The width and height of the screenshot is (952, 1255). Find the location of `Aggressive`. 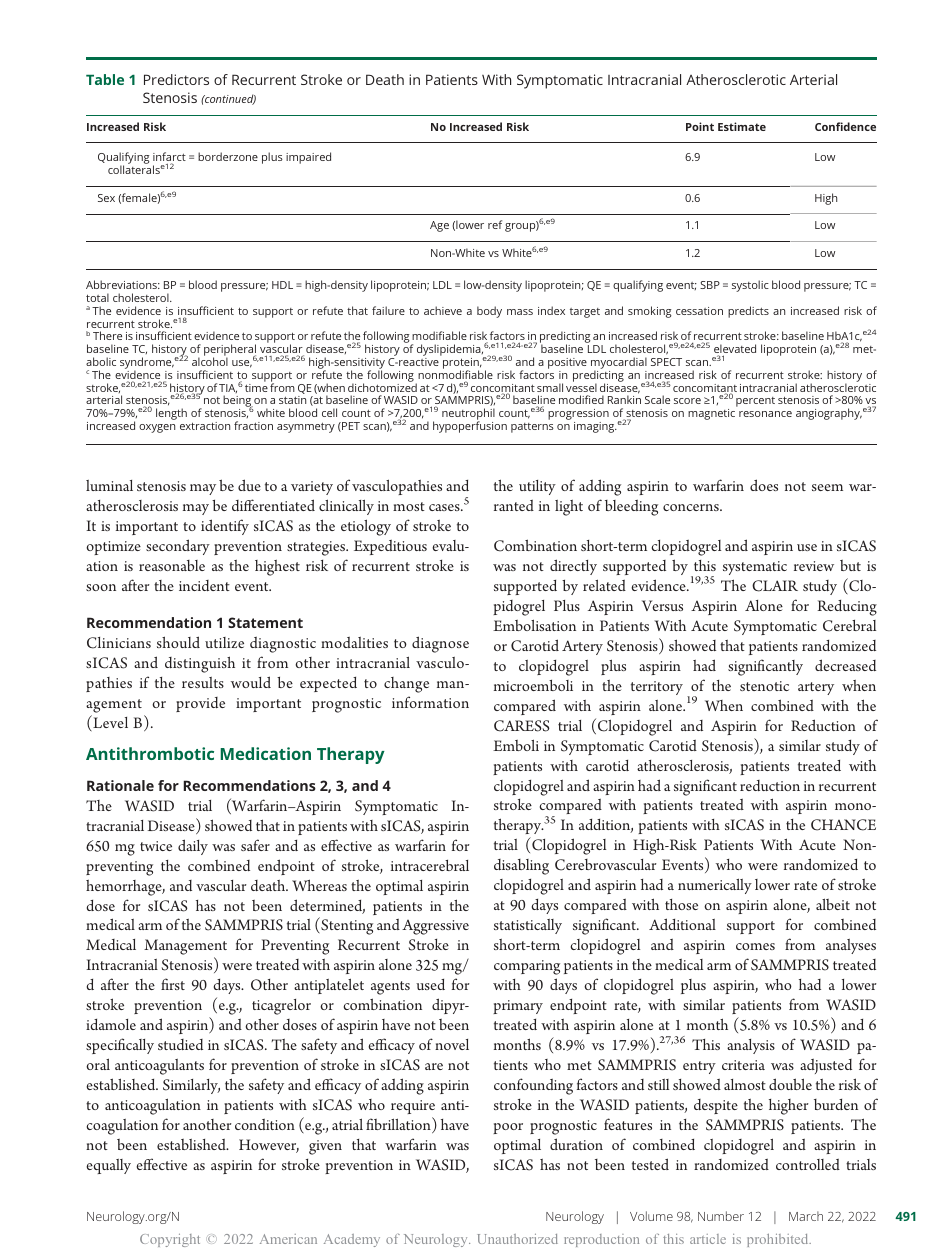

Aggressive is located at coordinates (435, 927).
